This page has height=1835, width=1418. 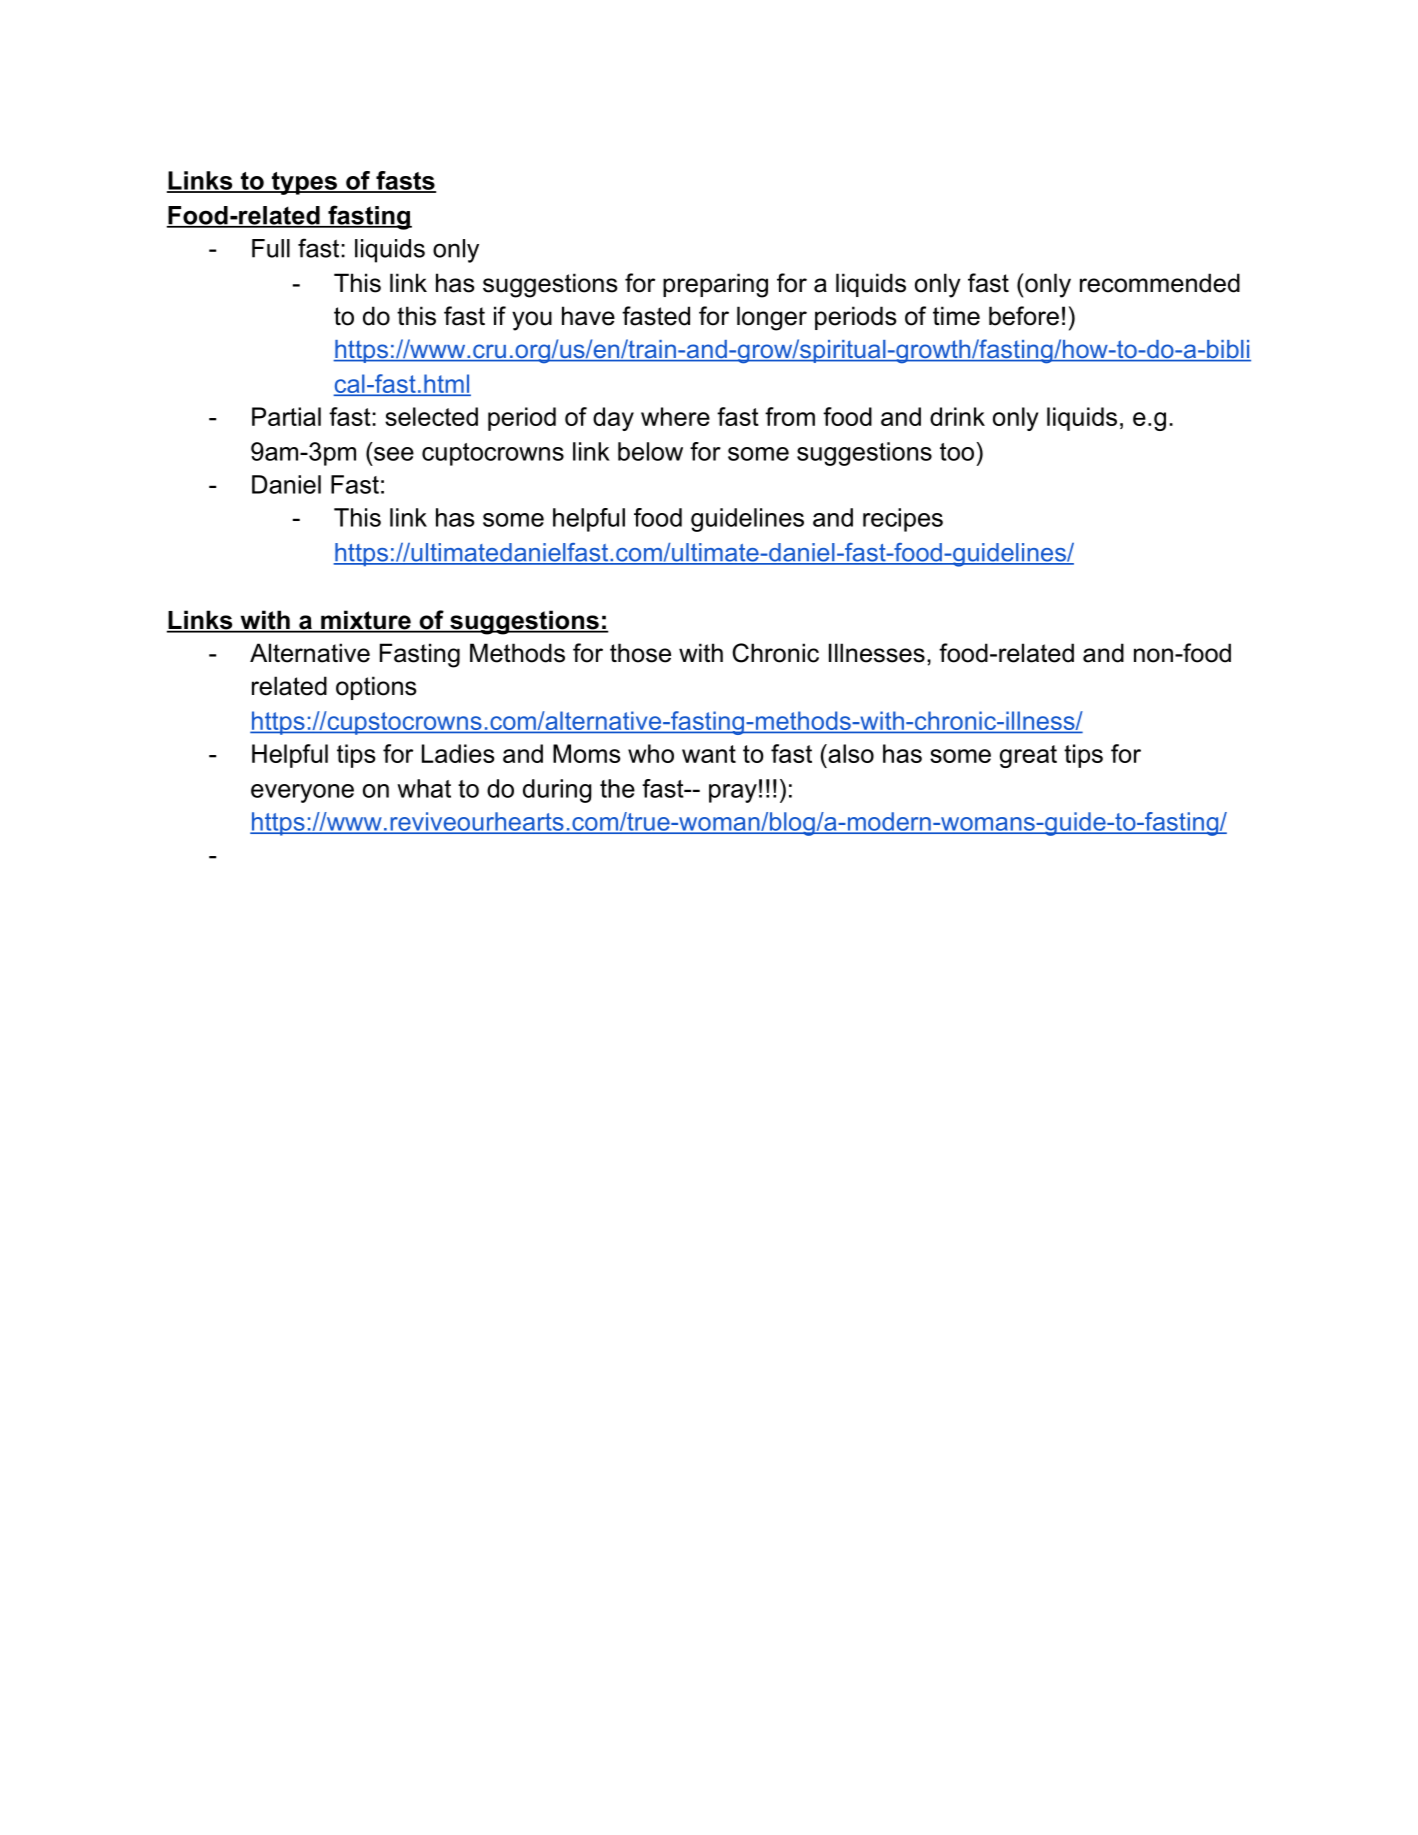 What do you see at coordinates (431, 416) in the page?
I see `selected` at bounding box center [431, 416].
